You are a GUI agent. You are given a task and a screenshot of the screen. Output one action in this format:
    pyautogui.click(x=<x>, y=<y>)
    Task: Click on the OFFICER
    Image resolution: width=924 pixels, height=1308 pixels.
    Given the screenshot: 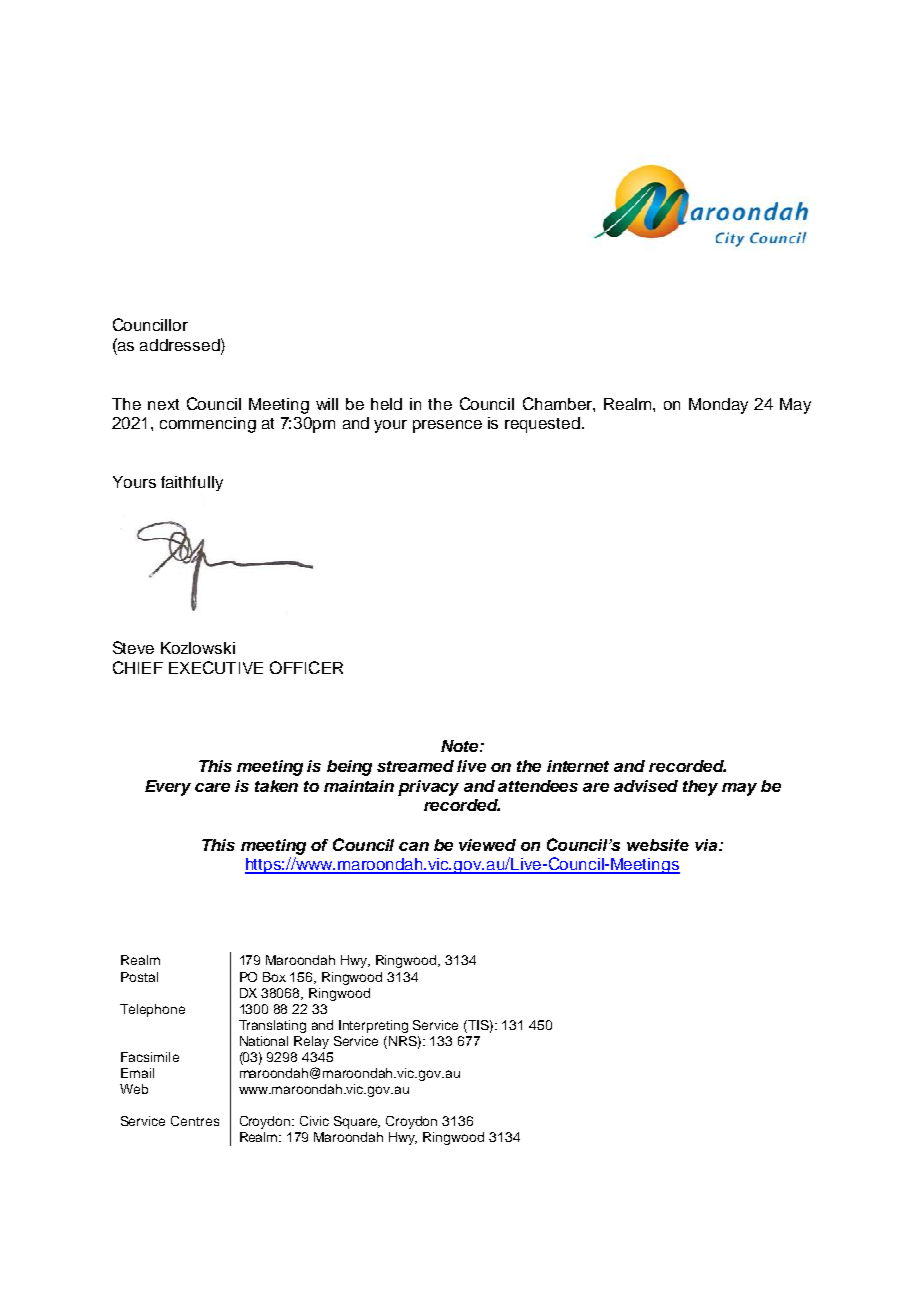 What is the action you would take?
    pyautogui.click(x=306, y=667)
